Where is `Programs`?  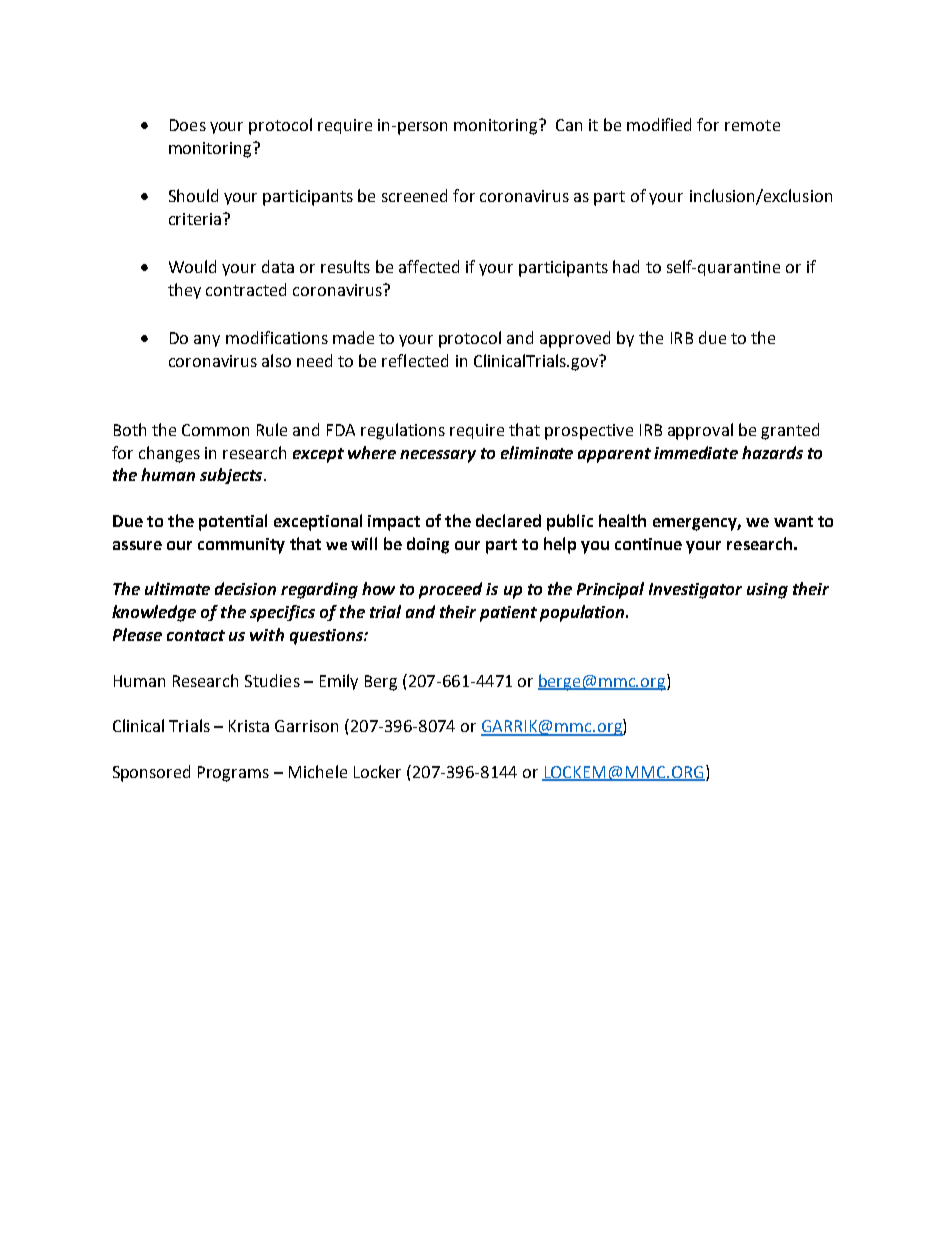
Programs is located at coordinates (233, 774).
